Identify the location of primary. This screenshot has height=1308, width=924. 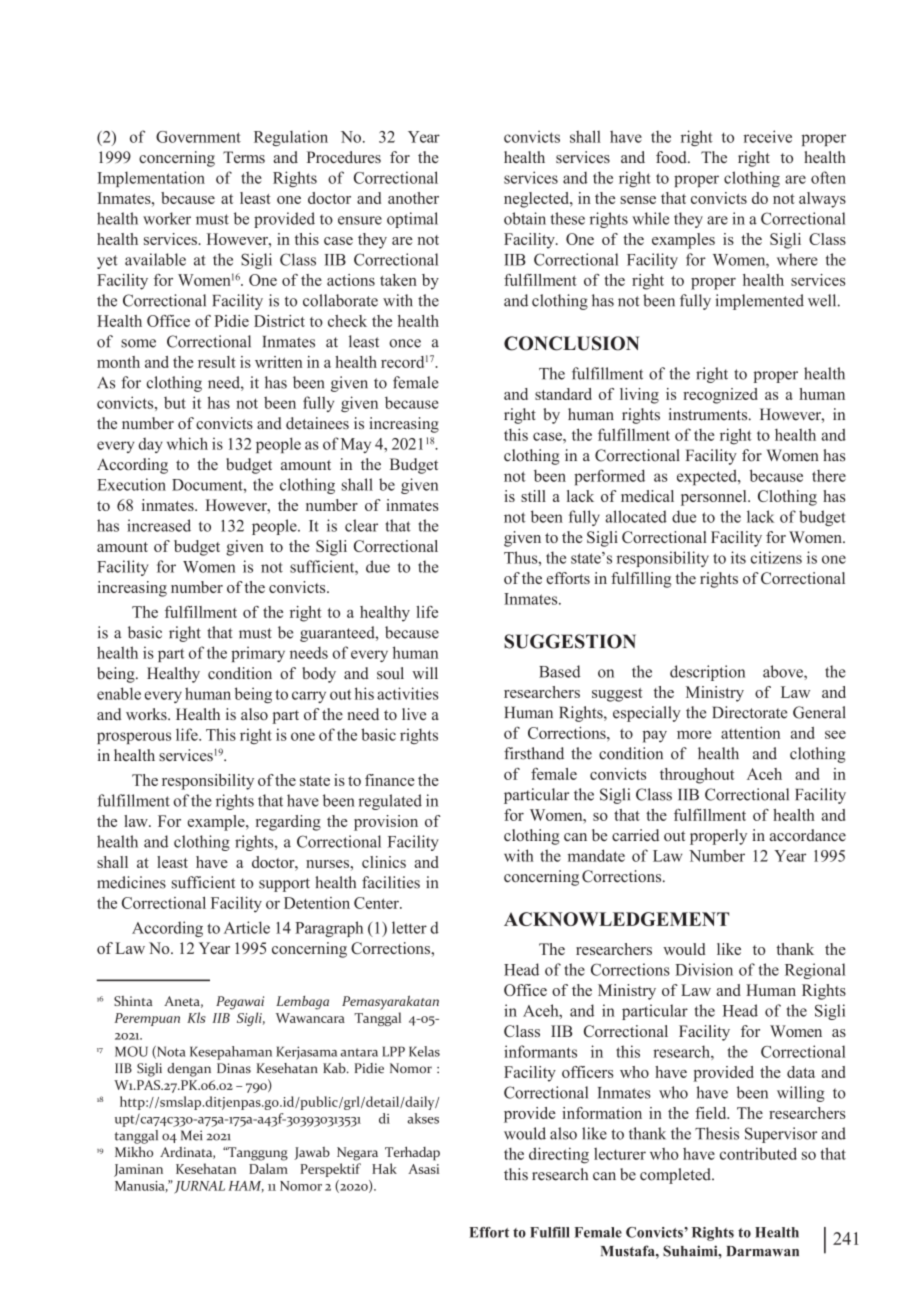
(258, 654).
